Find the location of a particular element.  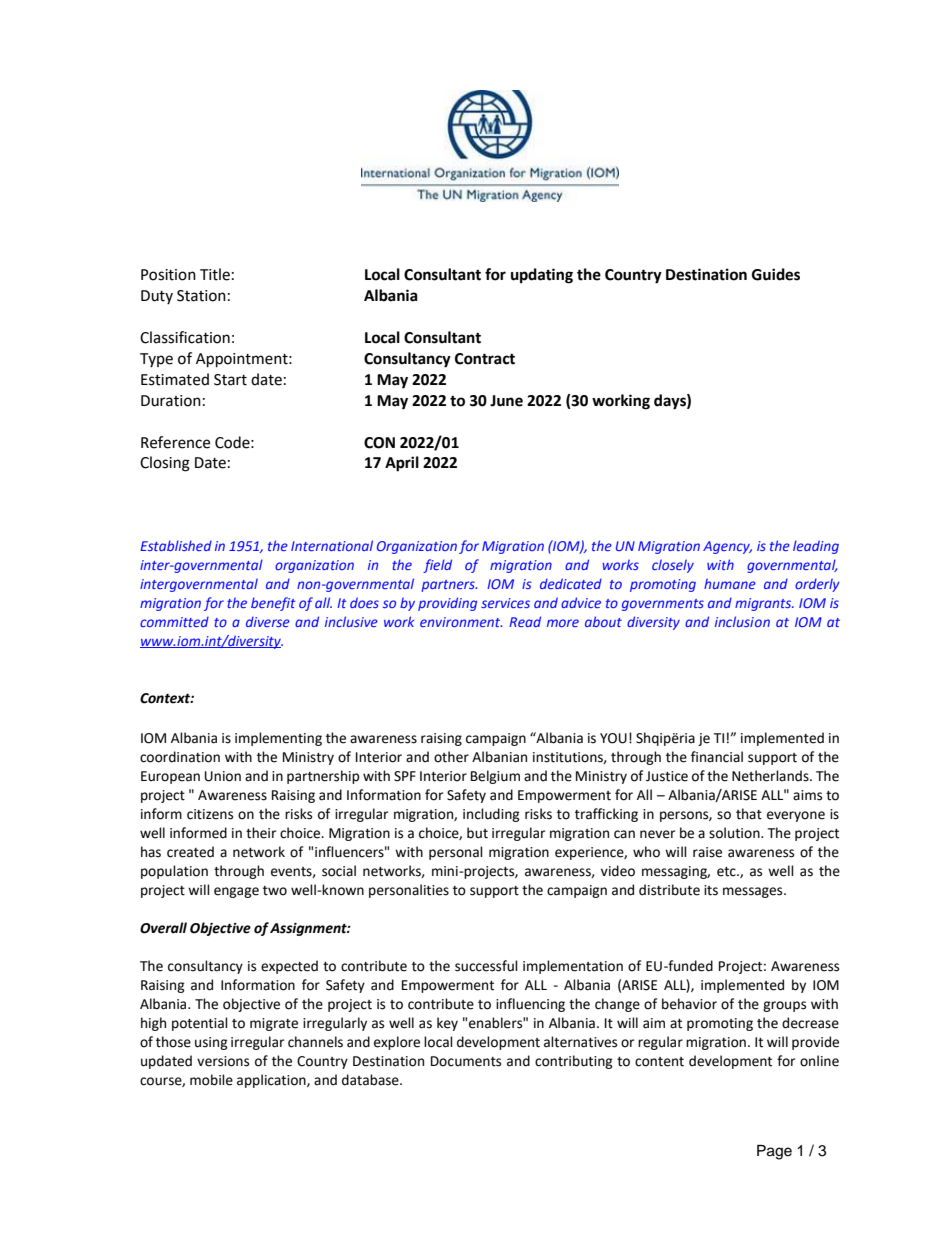

updating is located at coordinates (542, 276).
